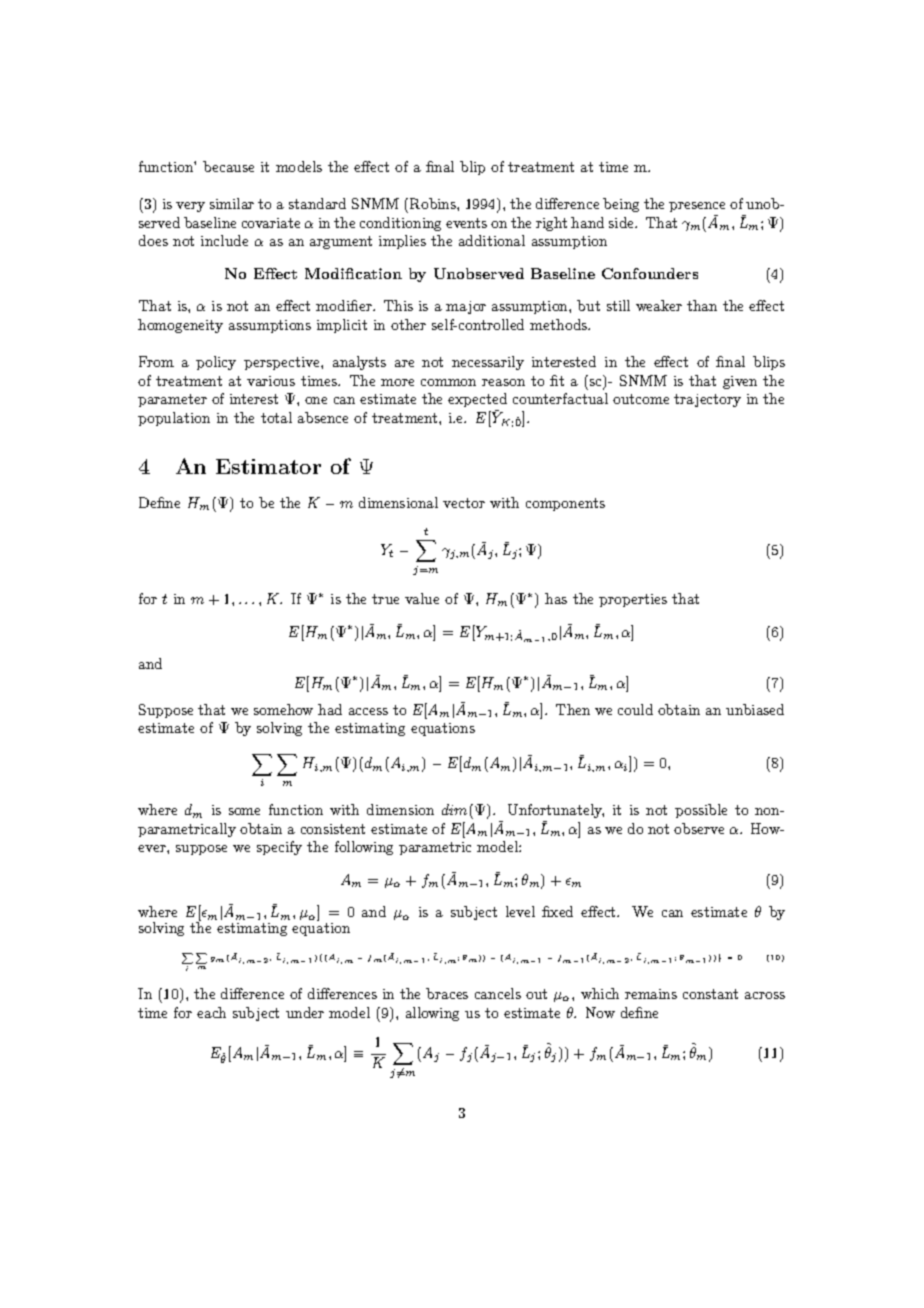  What do you see at coordinates (697, 207) in the page?
I see `presence` at bounding box center [697, 207].
